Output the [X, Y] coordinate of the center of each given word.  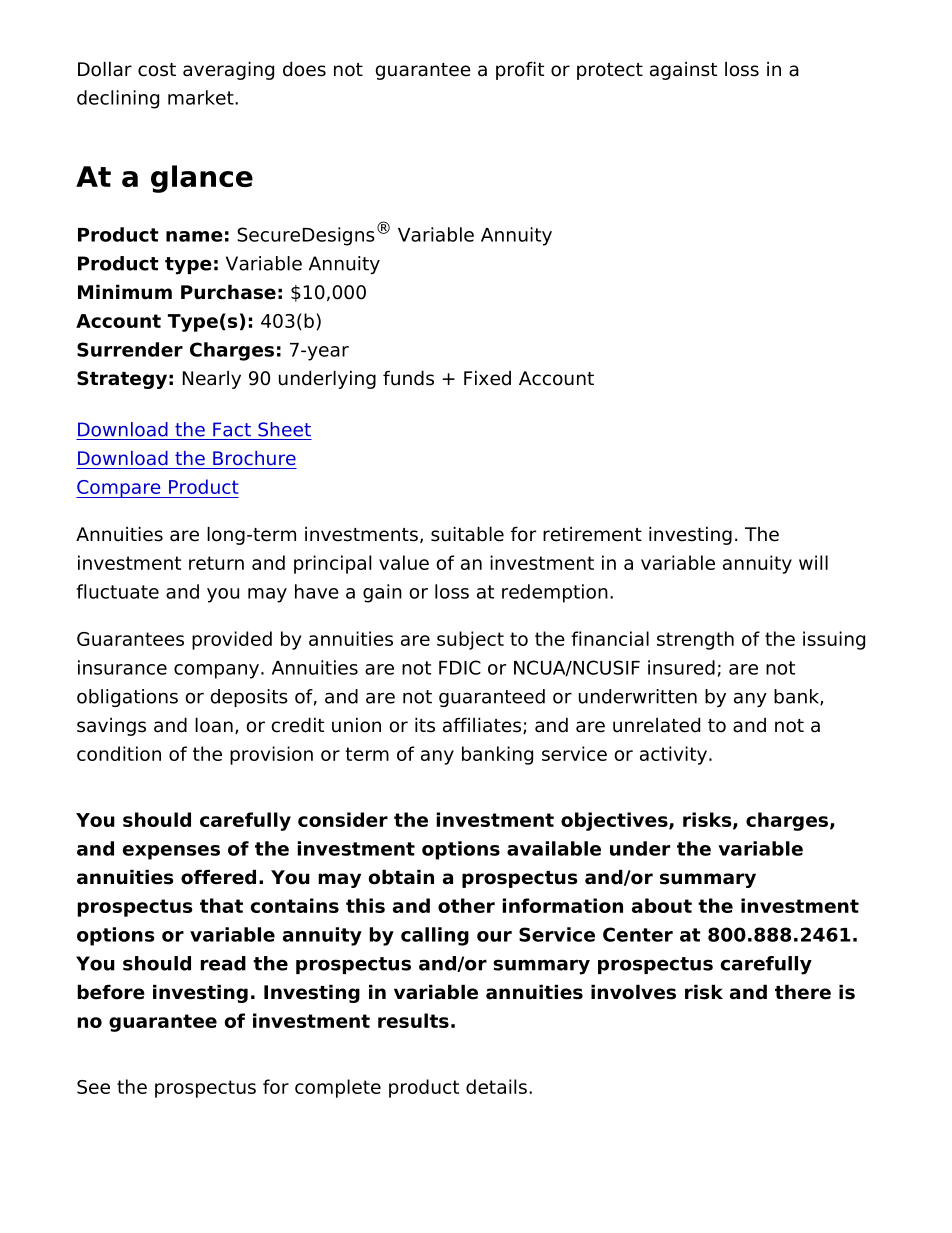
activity [673, 755]
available [554, 848]
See [93, 1087]
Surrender [130, 349]
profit [520, 70]
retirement [592, 534]
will [813, 562]
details [496, 1086]
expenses [171, 852]
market [202, 97]
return [216, 563]
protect [610, 71]
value [404, 562]
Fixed [487, 378]
